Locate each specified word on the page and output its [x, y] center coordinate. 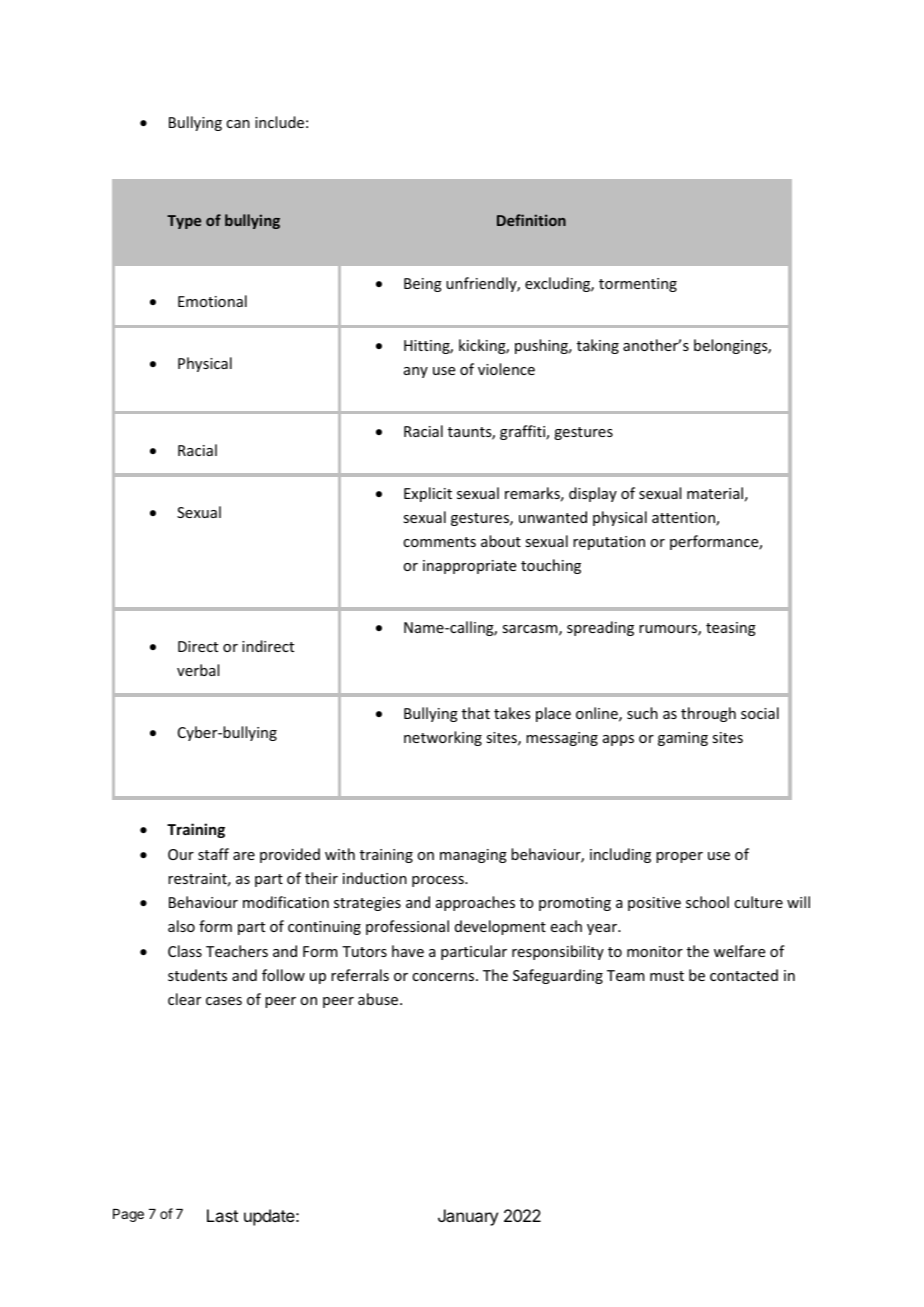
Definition [531, 220]
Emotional [212, 301]
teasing [731, 629]
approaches [475, 903]
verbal [198, 670]
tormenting [638, 285]
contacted [744, 975]
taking [598, 346]
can [238, 124]
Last [222, 1215]
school [707, 902]
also [181, 926]
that [476, 713]
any [416, 372]
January [468, 1217]
